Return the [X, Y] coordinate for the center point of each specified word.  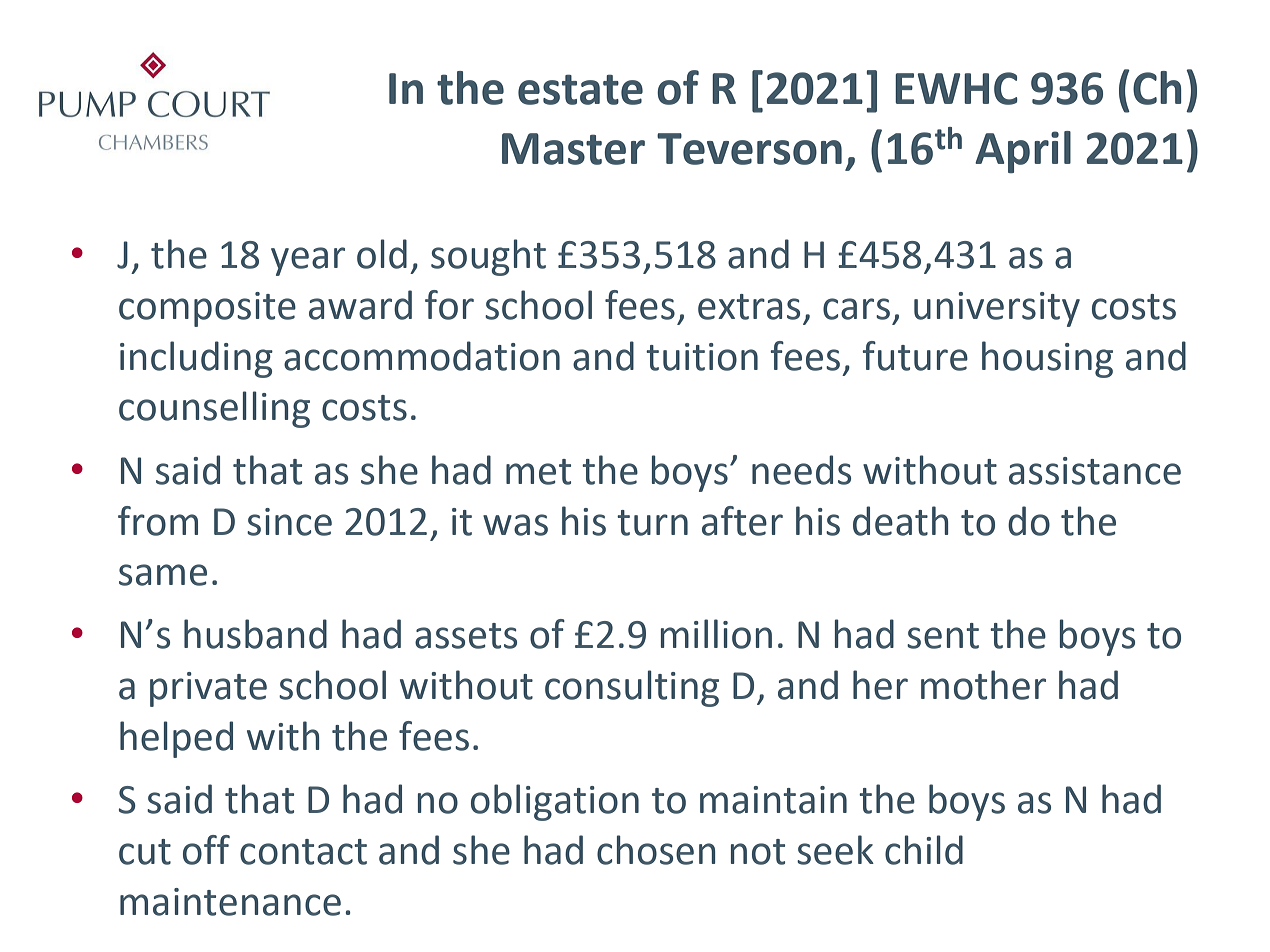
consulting [632, 688]
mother [983, 685]
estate [580, 89]
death [900, 521]
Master [573, 149]
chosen [656, 850]
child [924, 850]
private [208, 689]
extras [749, 307]
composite [207, 309]
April [1023, 152]
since [289, 522]
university [997, 309]
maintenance [230, 902]
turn [652, 523]
